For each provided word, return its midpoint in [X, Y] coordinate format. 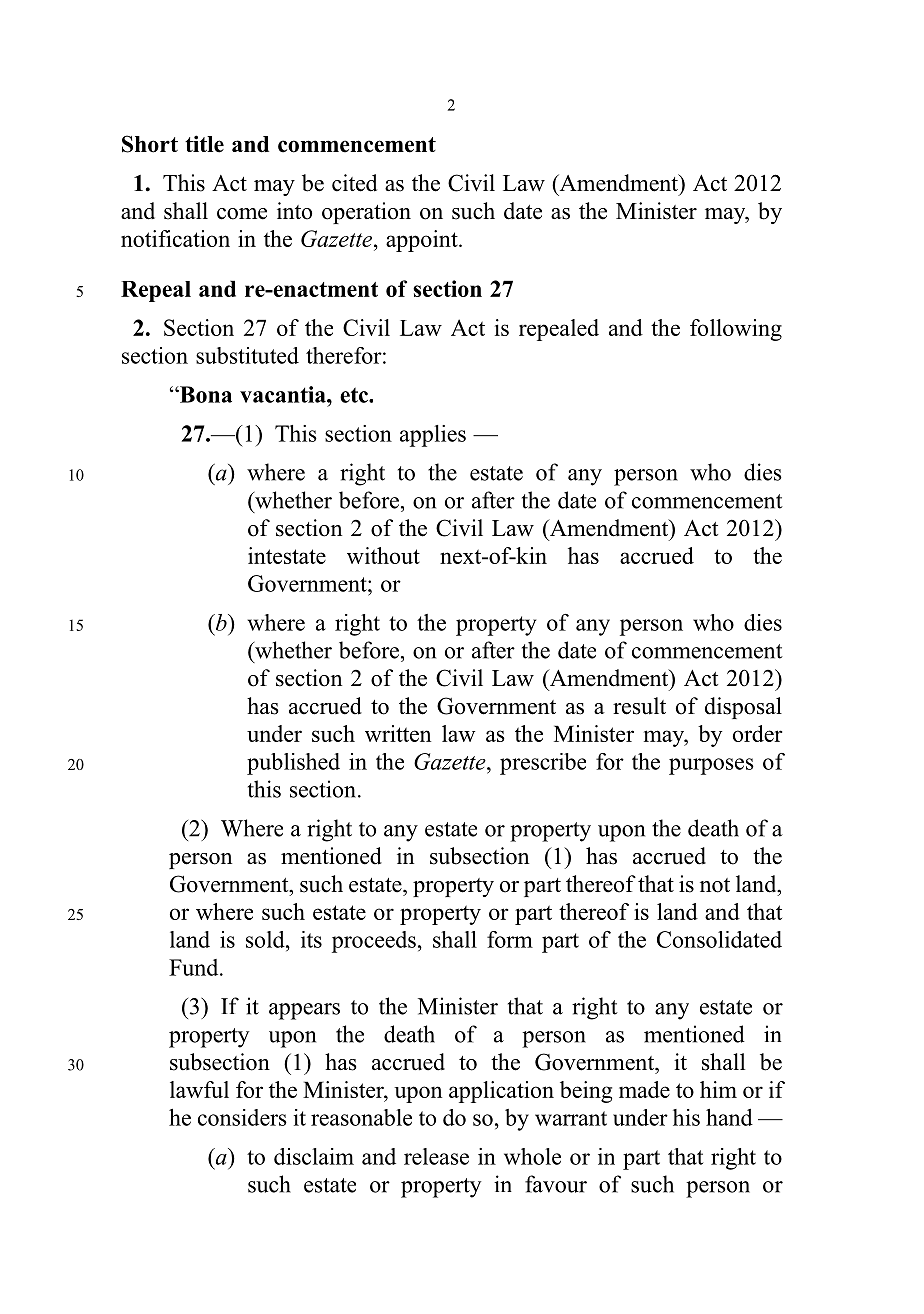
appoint [423, 241]
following [736, 330]
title [204, 144]
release [436, 1156]
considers [242, 1117]
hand [729, 1117]
